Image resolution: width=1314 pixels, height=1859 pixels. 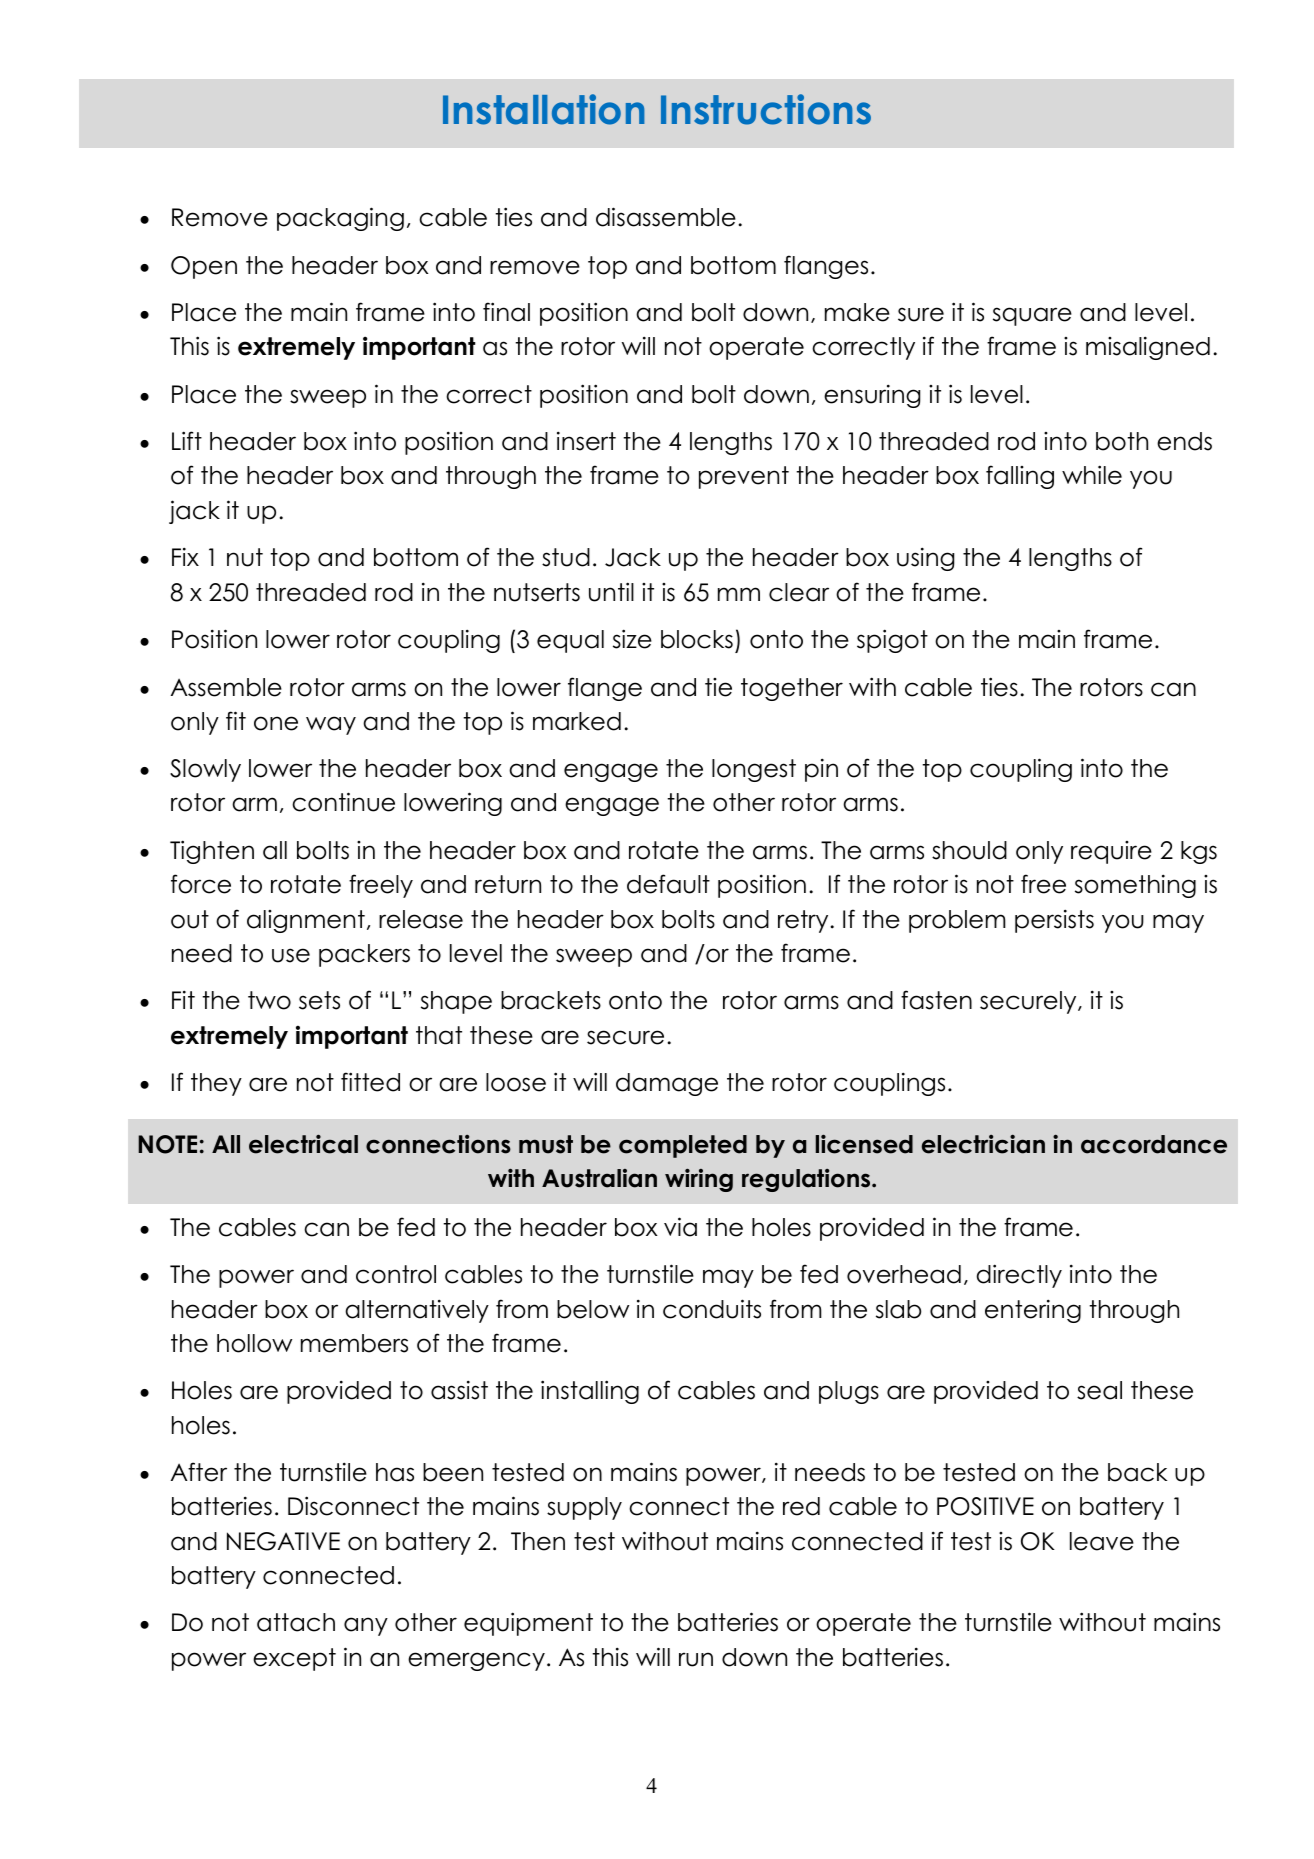 What do you see at coordinates (696, 1659) in the screenshot?
I see `run` at bounding box center [696, 1659].
